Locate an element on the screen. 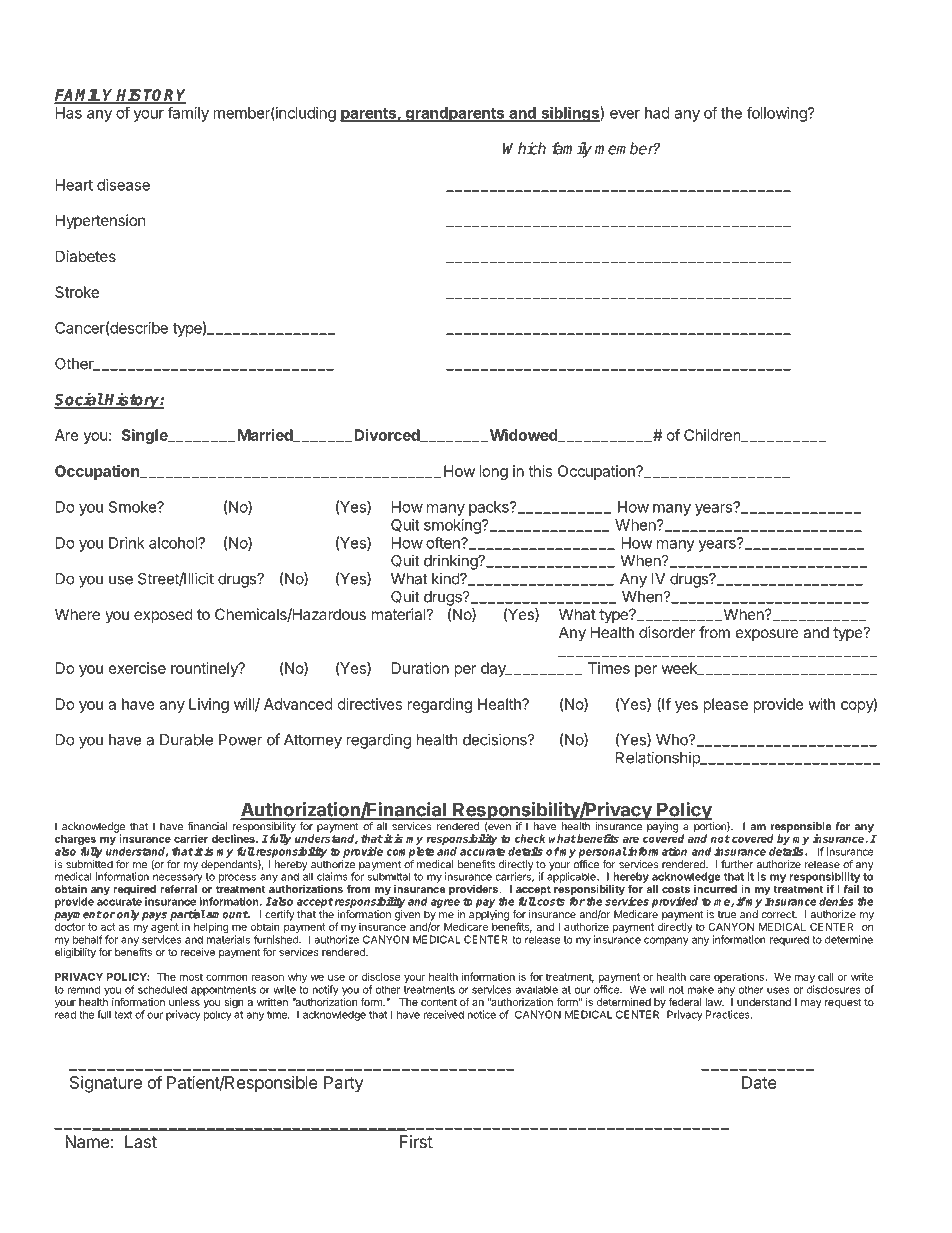 The height and width of the screenshot is (1233, 952). agree is located at coordinates (445, 903).
